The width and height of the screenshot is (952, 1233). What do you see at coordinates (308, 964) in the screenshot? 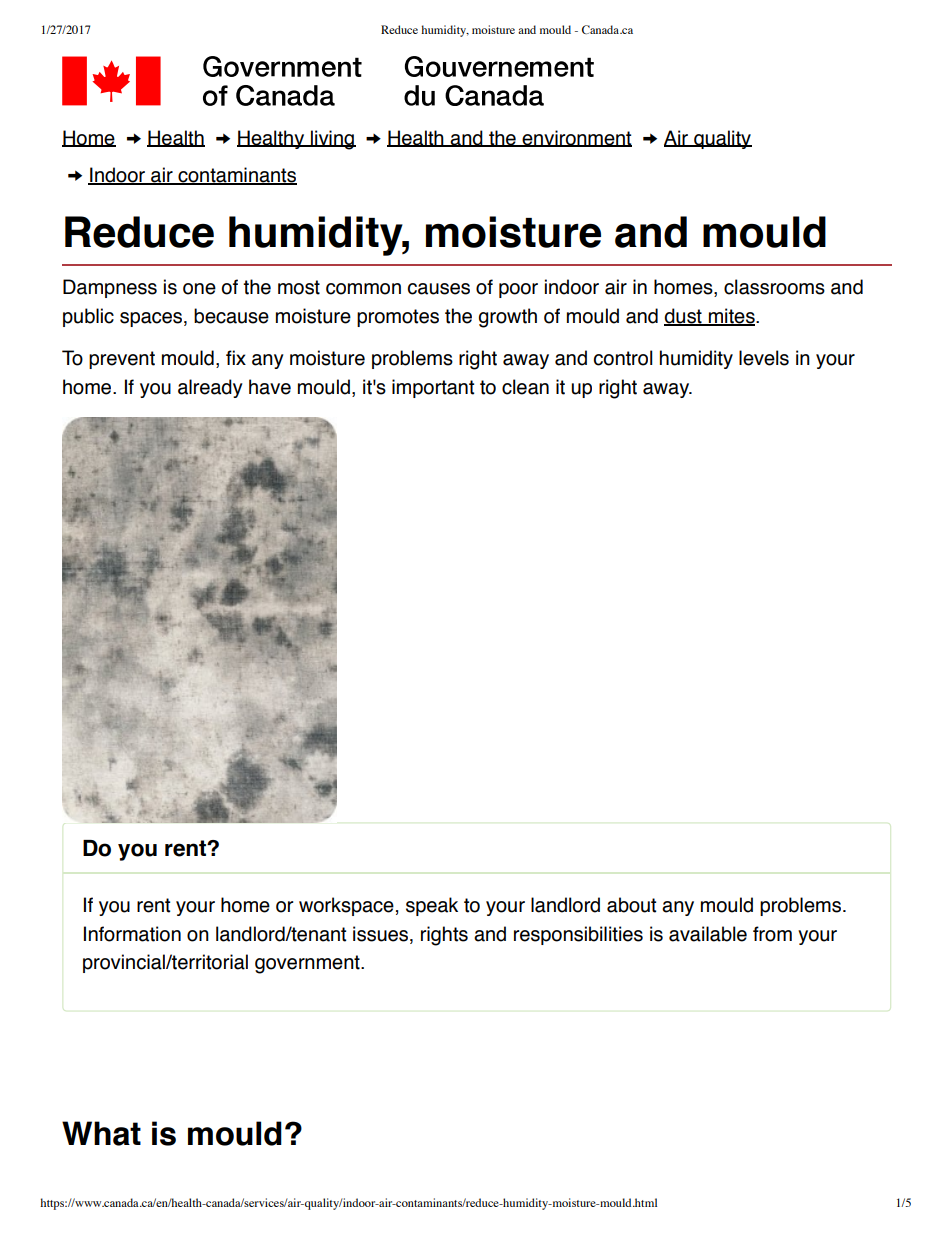
I see `government` at bounding box center [308, 964].
